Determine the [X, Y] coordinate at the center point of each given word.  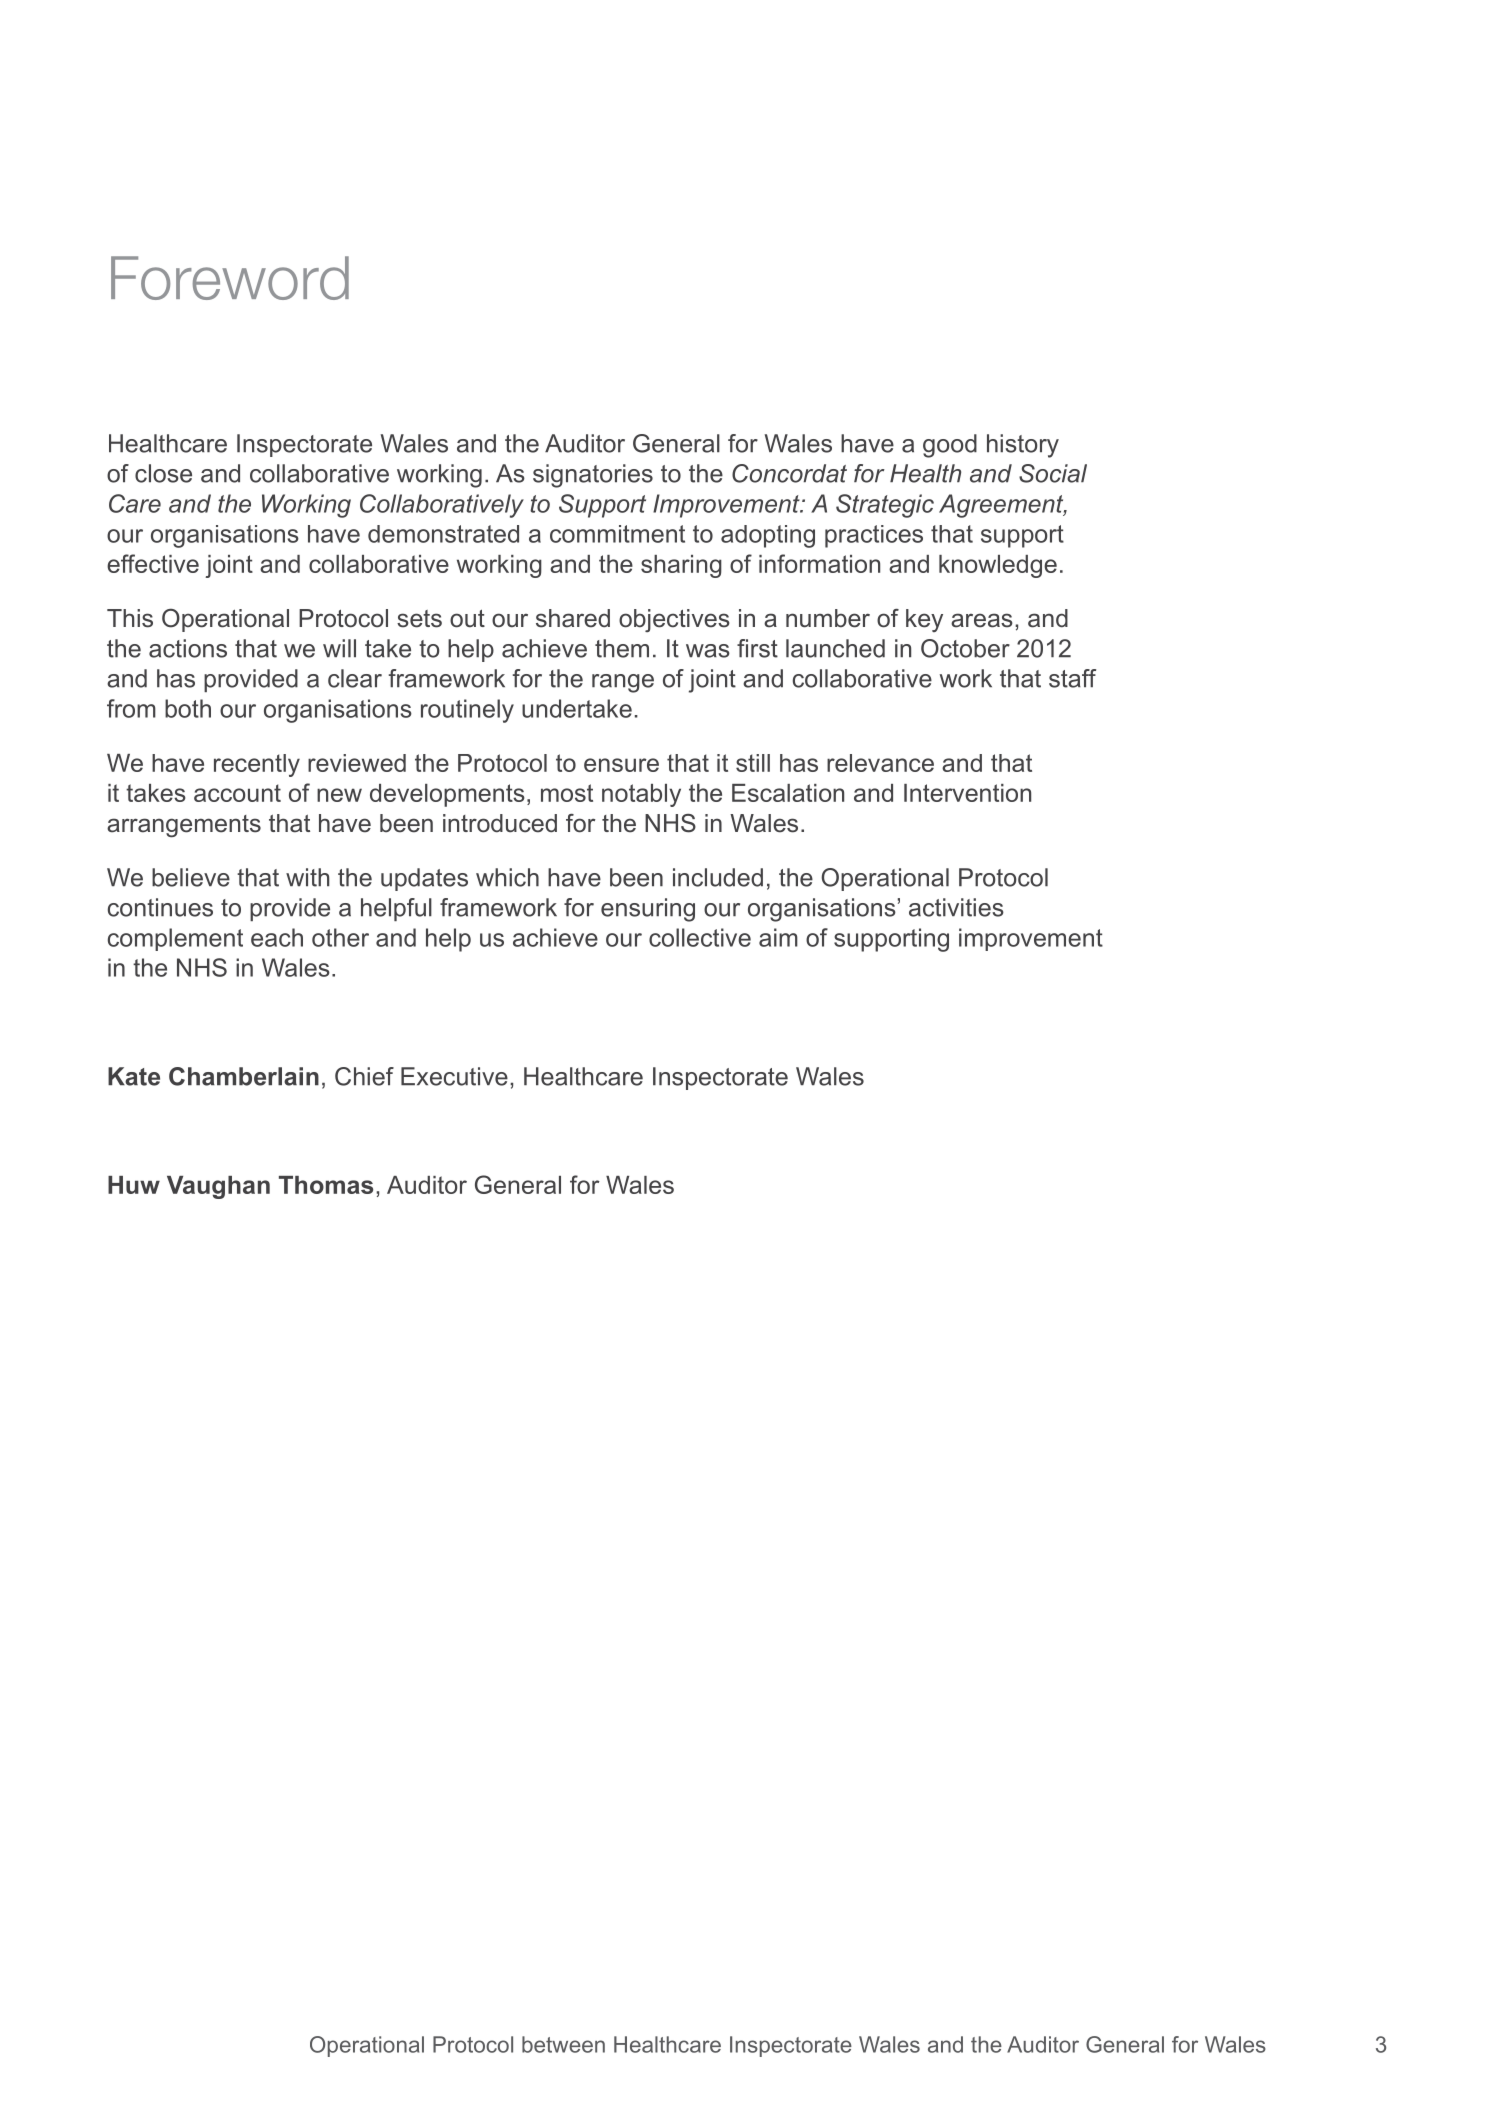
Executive [454, 1076]
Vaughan [218, 1187]
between [563, 2044]
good [950, 446]
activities [956, 907]
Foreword [230, 278]
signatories [593, 476]
